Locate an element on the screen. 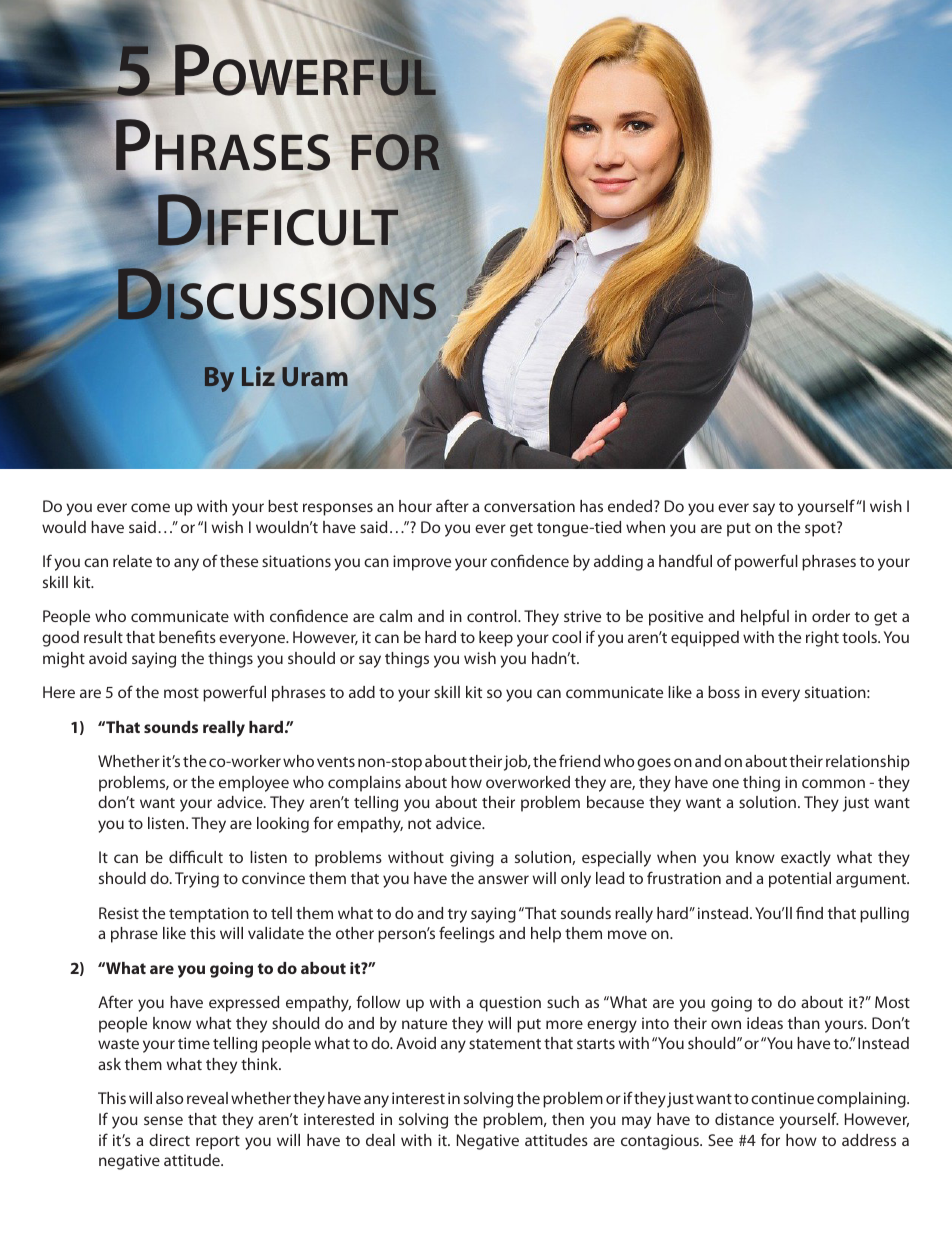 The width and height of the screenshot is (952, 1233). right is located at coordinates (822, 639).
